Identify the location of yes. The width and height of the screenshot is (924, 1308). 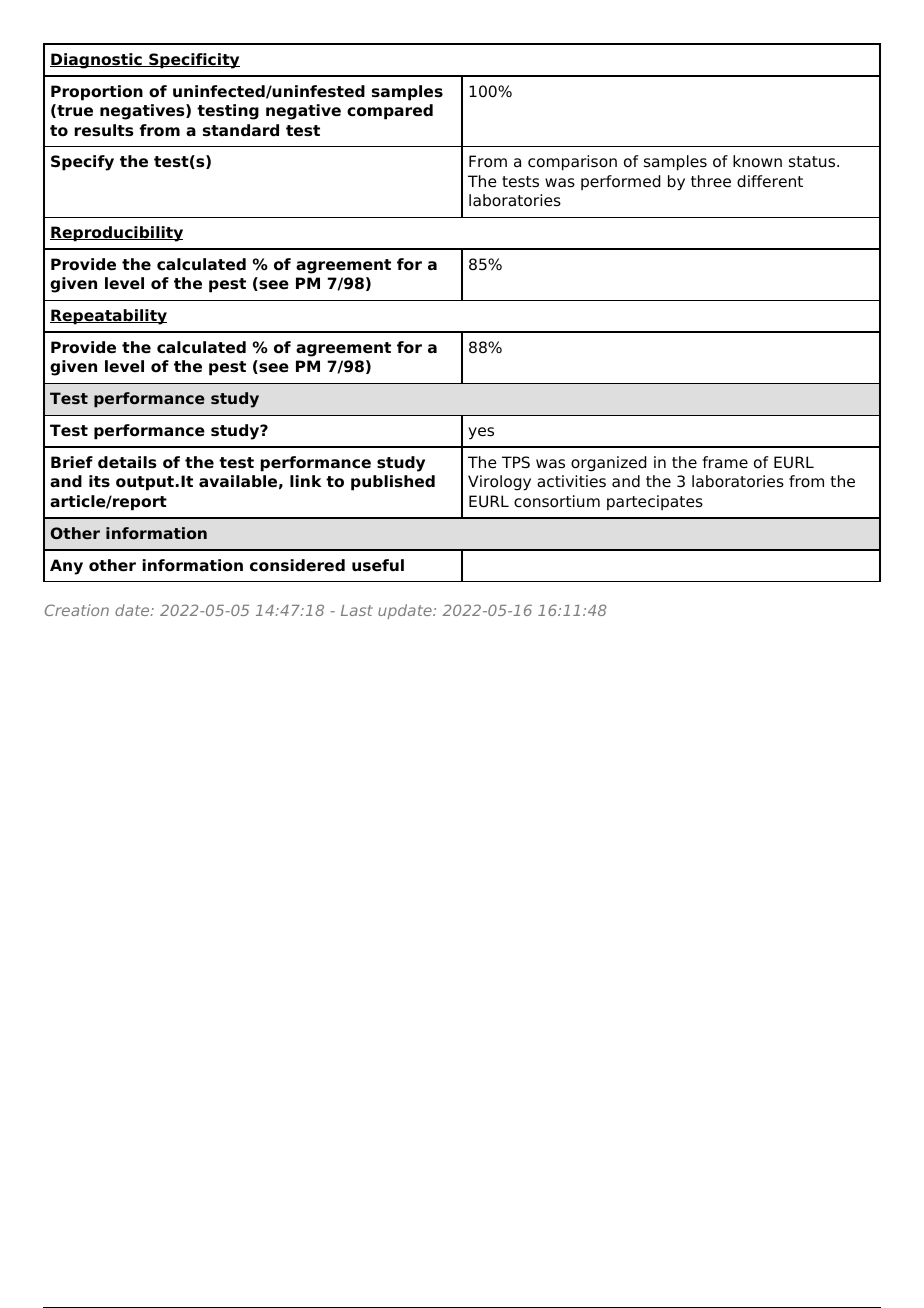
(481, 433).
